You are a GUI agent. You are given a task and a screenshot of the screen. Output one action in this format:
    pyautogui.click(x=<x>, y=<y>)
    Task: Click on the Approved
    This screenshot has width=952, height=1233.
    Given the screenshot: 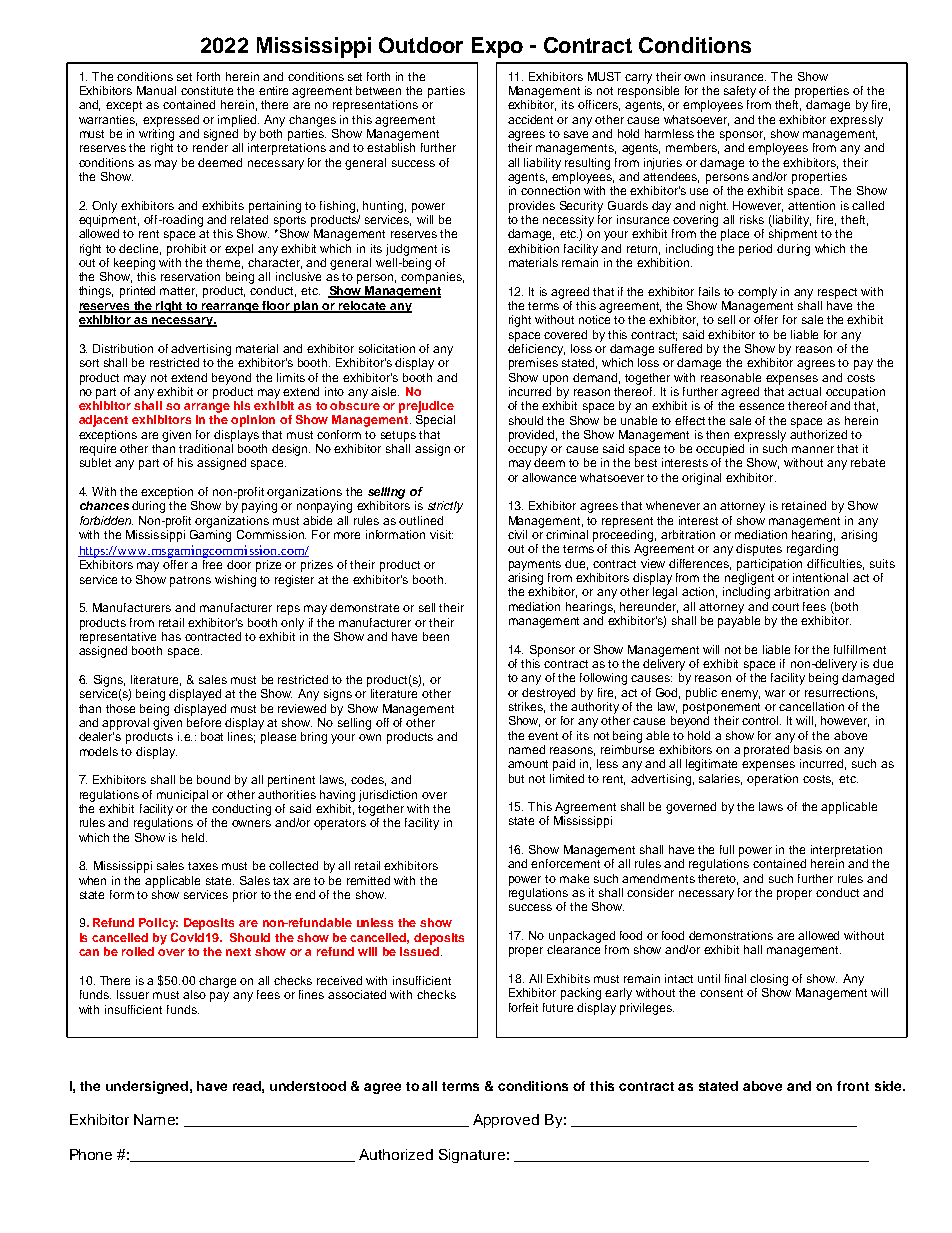 What is the action you would take?
    pyautogui.click(x=506, y=1121)
